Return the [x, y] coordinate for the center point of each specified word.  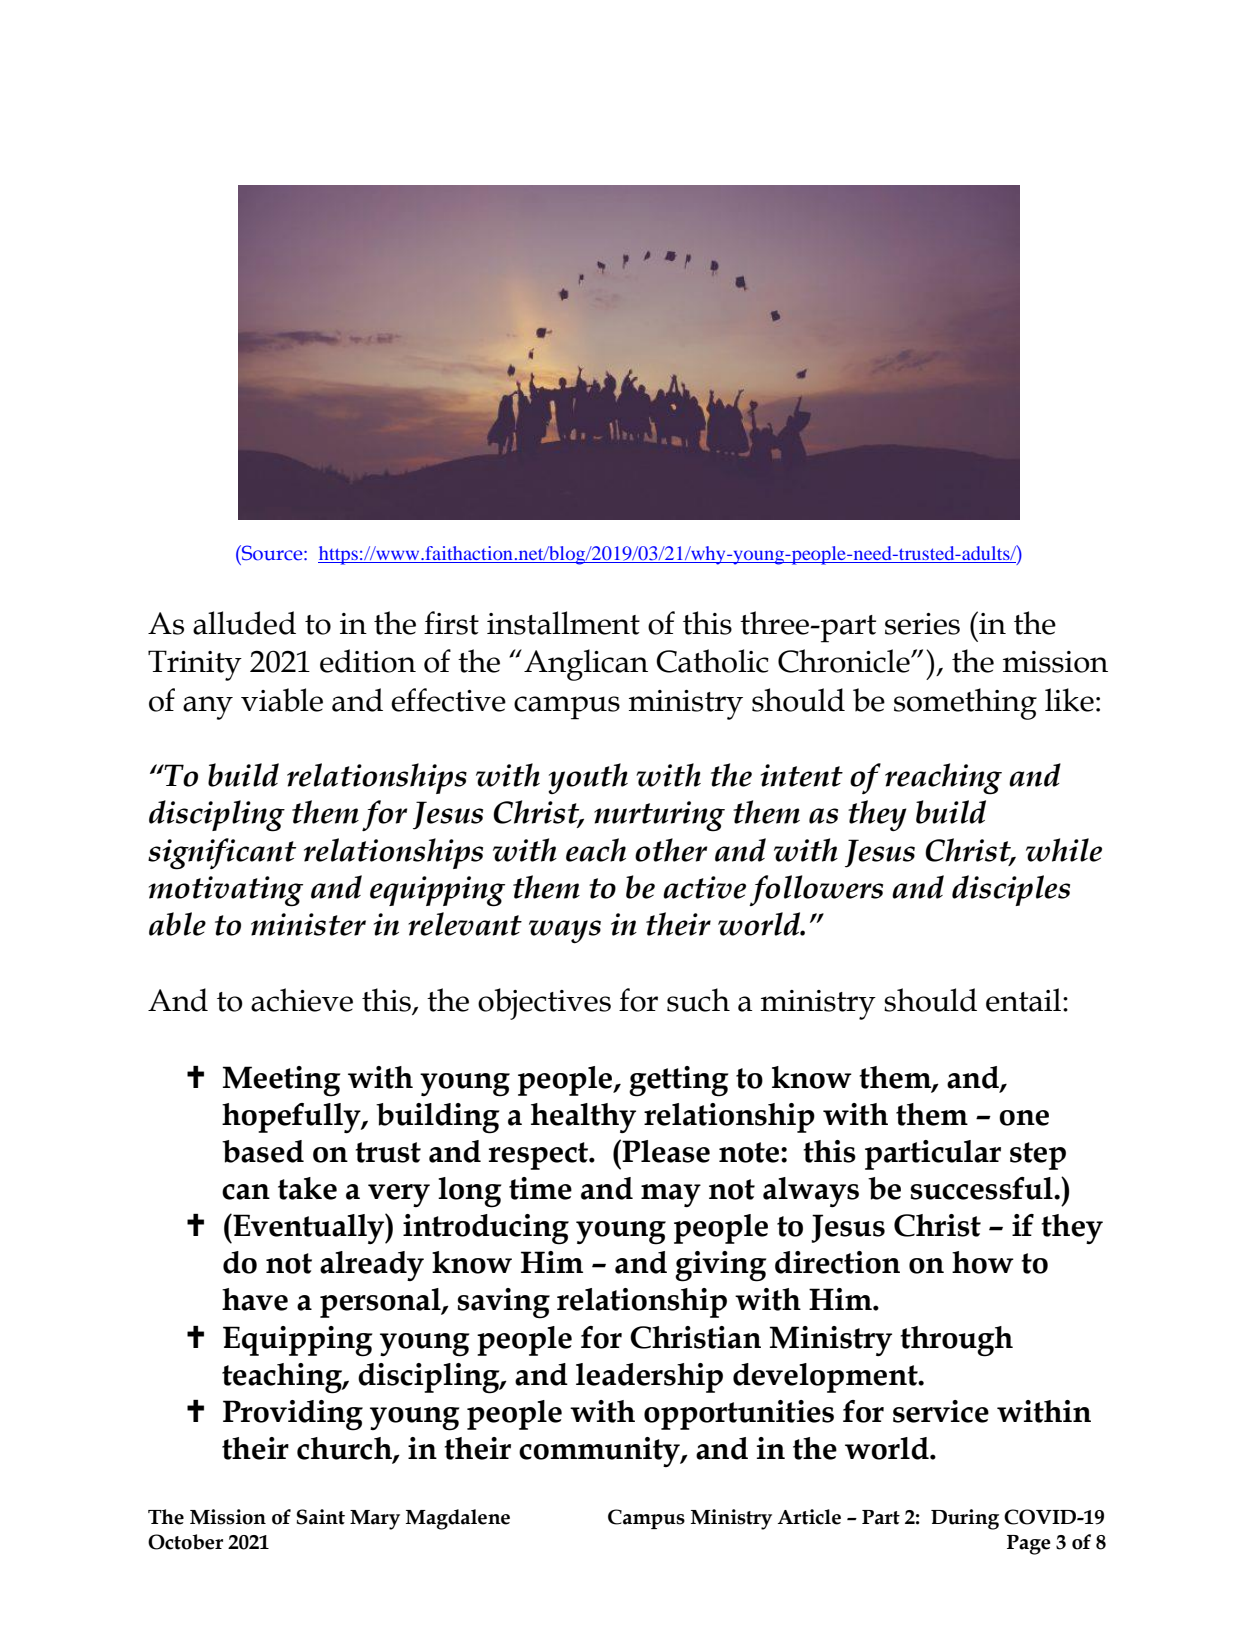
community [600, 1452]
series [922, 624]
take [307, 1188]
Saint [320, 1517]
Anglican [586, 665]
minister [308, 924]
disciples [1011, 890]
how [983, 1262]
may [671, 1195]
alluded [244, 623]
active [704, 887]
